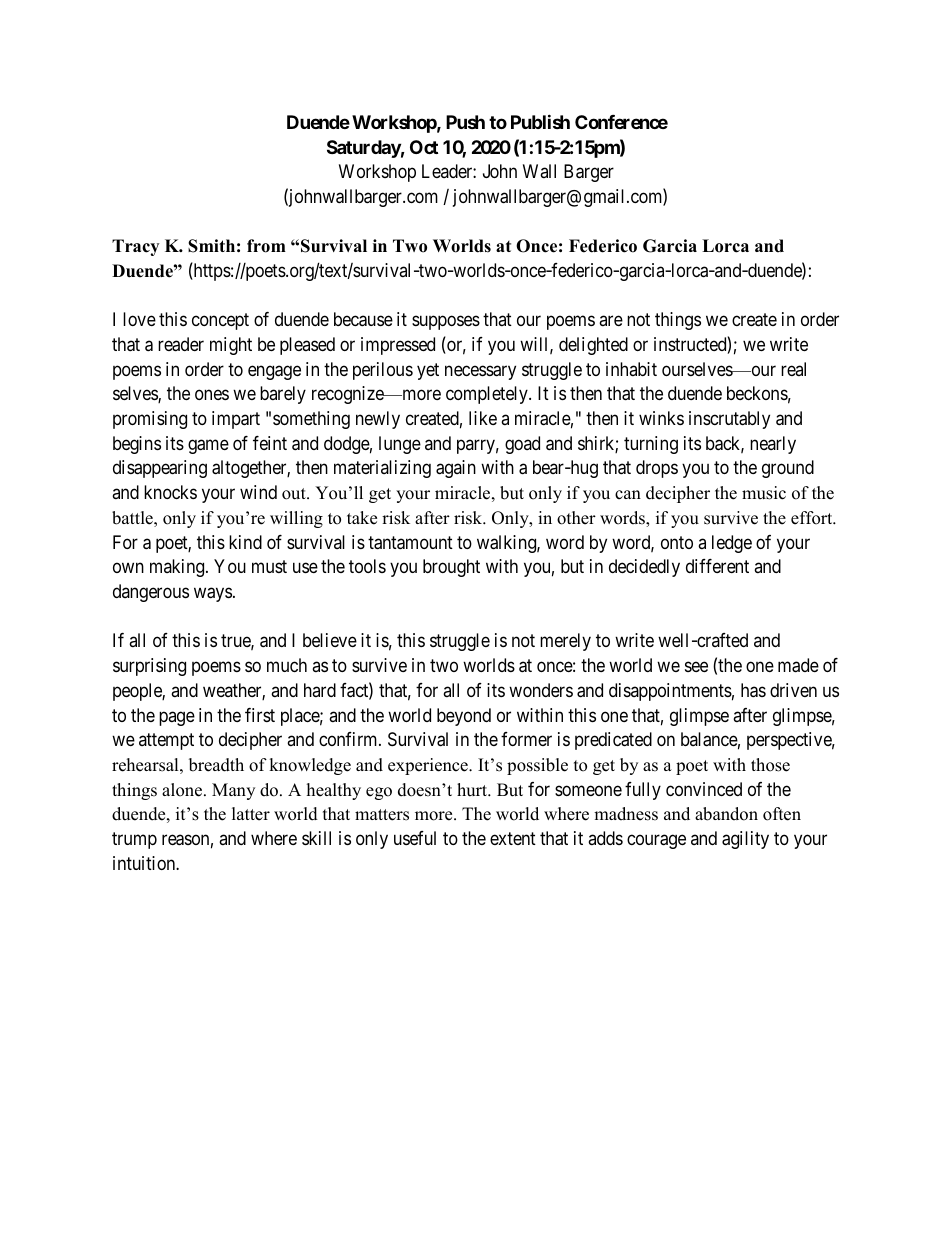 The width and height of the screenshot is (952, 1233). What do you see at coordinates (415, 838) in the screenshot?
I see `useful` at bounding box center [415, 838].
